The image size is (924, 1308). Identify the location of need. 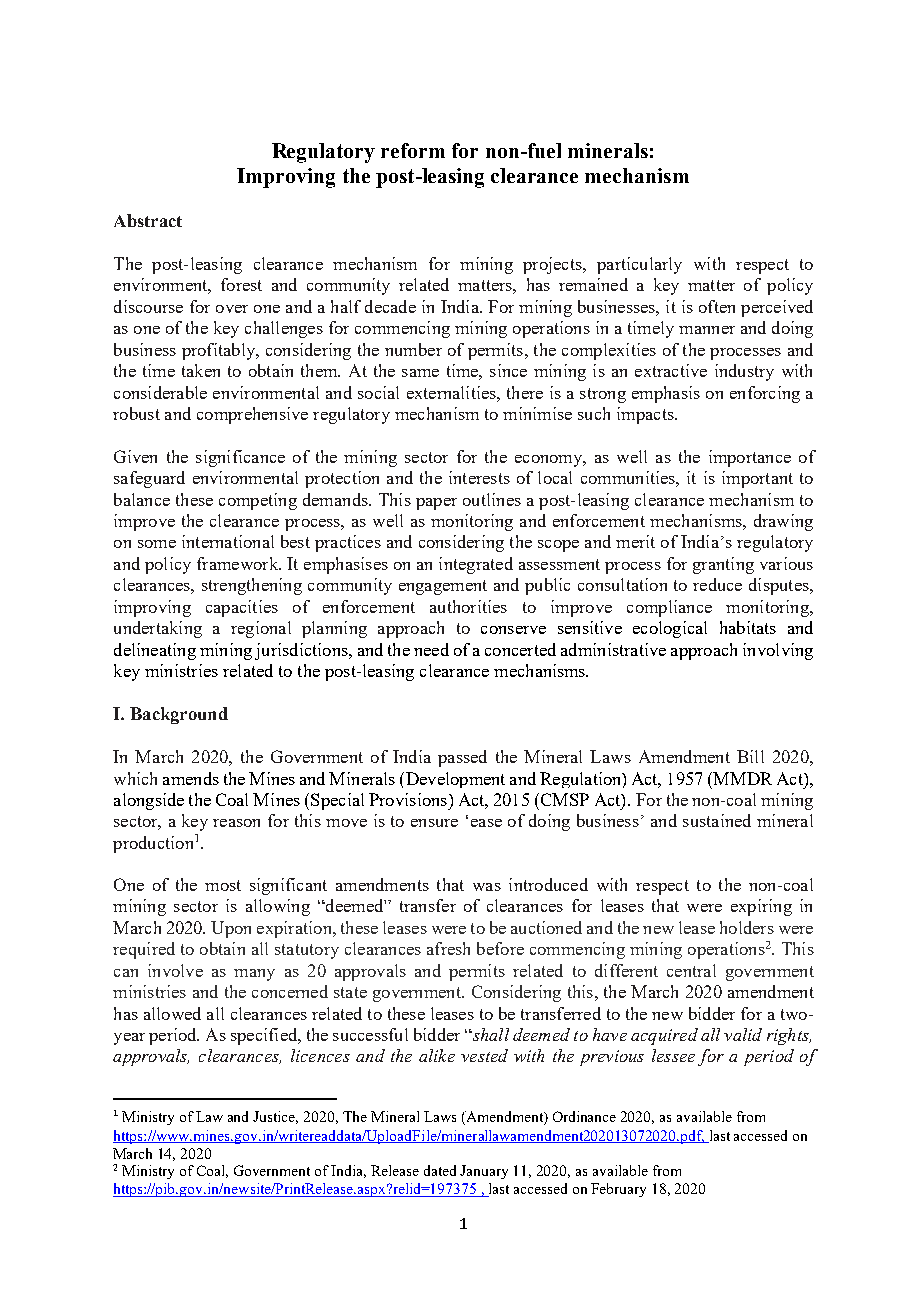
(431, 649).
